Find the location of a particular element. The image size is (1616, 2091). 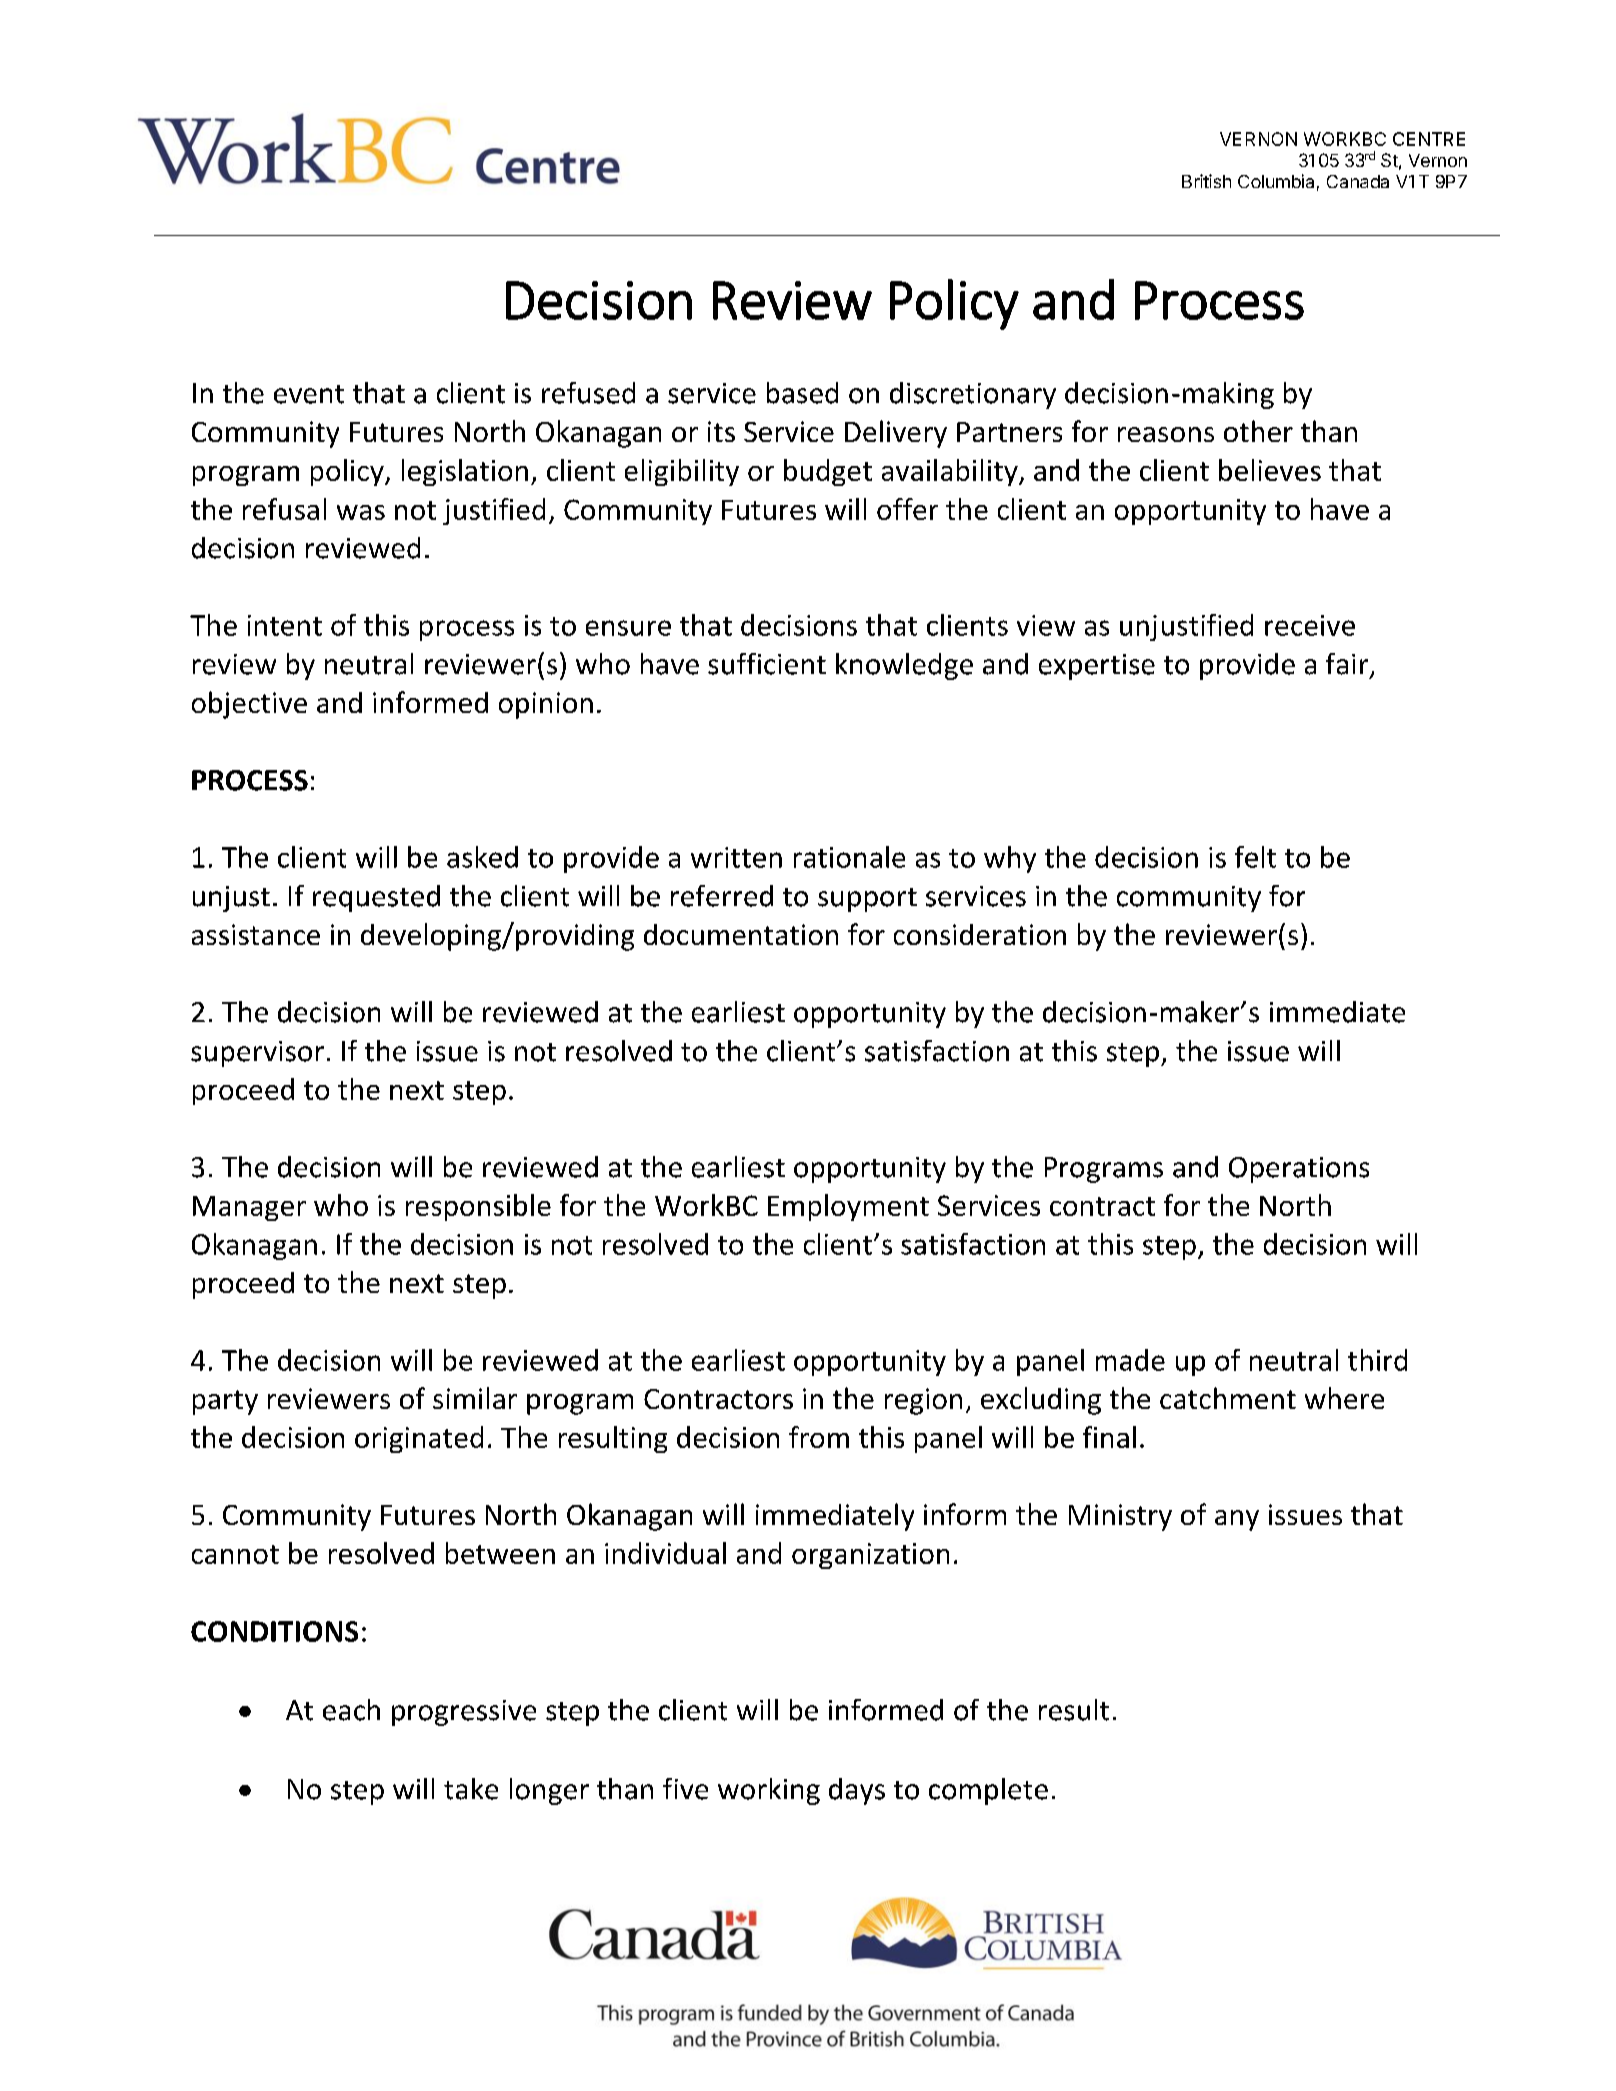

felt is located at coordinates (1255, 857).
